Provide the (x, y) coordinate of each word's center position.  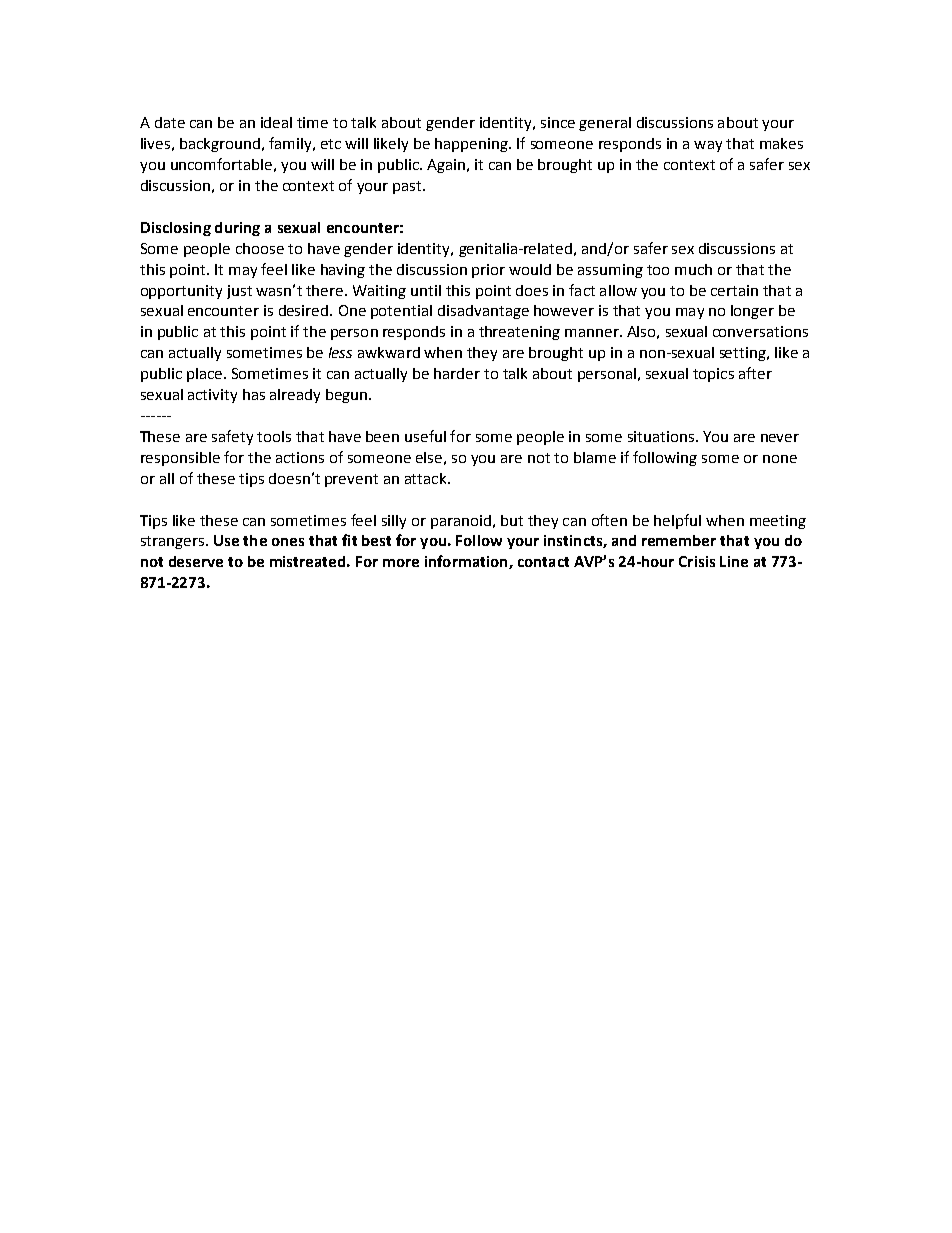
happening (472, 145)
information (467, 562)
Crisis (697, 561)
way (708, 146)
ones (288, 542)
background (220, 145)
